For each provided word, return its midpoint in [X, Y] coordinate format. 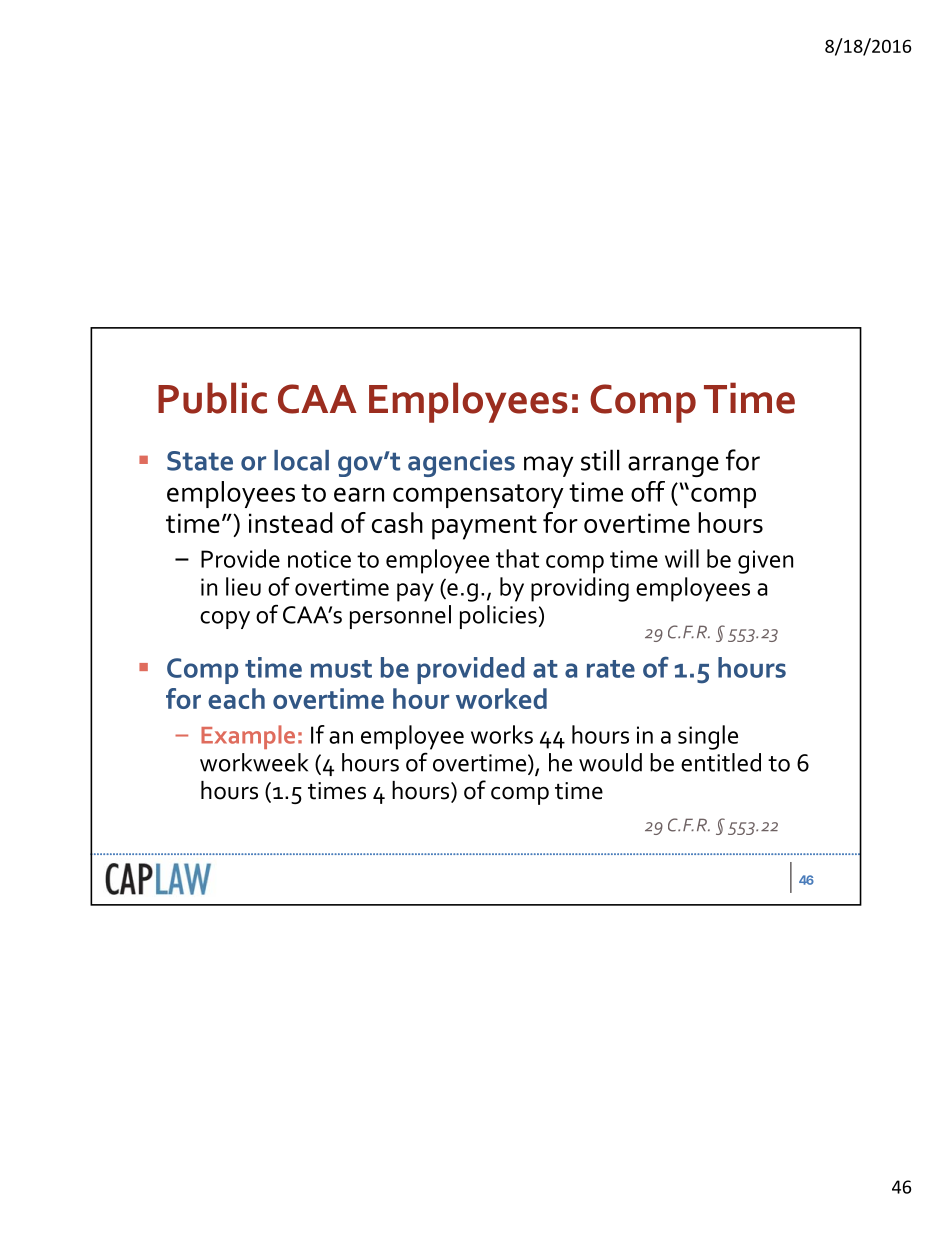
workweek [254, 762]
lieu [243, 586]
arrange [673, 466]
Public [212, 398]
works [502, 734]
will [682, 558]
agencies [461, 463]
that [517, 558]
